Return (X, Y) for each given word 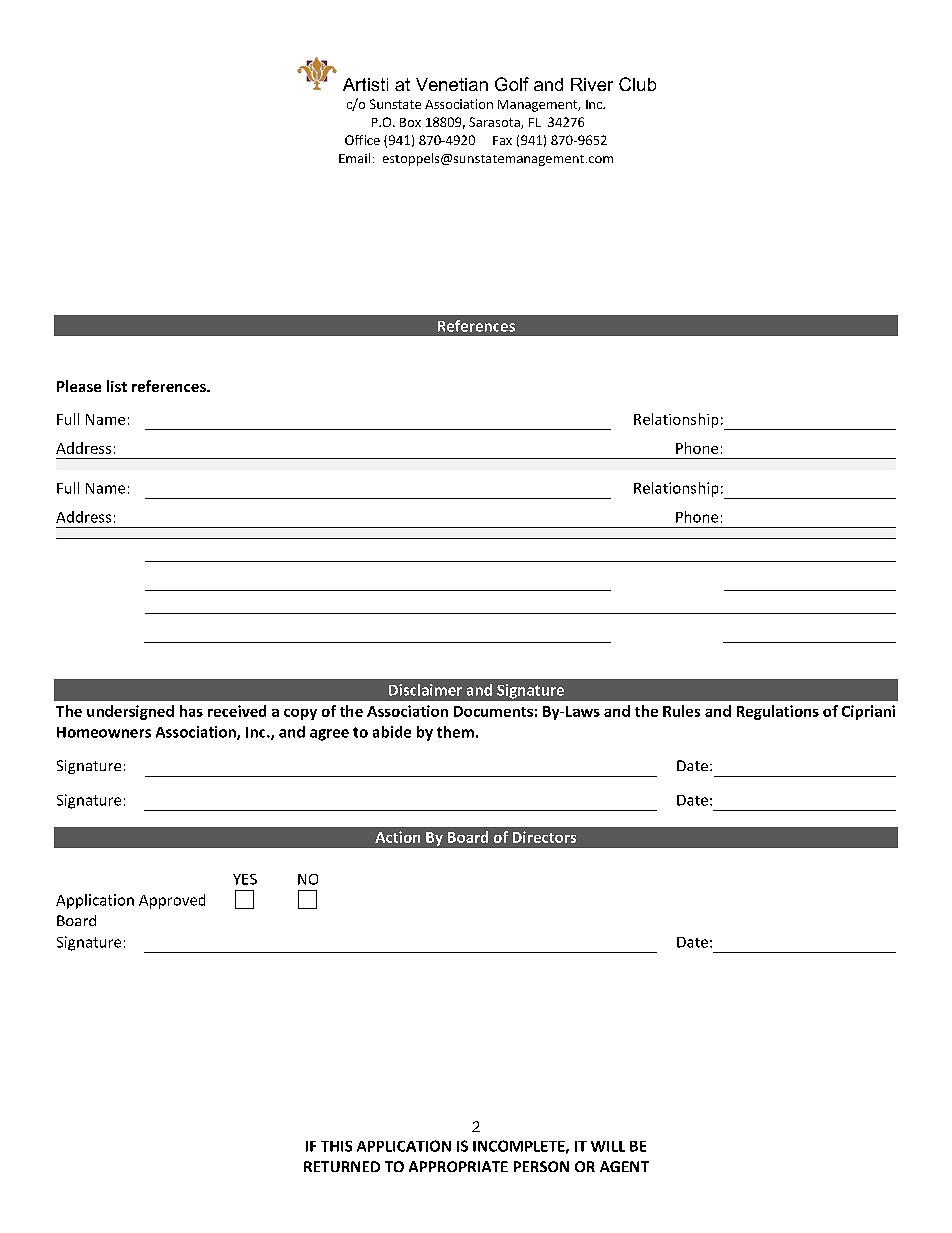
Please (79, 386)
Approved (172, 901)
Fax (502, 140)
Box (410, 122)
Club (637, 84)
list (117, 386)
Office (362, 140)
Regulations (778, 712)
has (191, 711)
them (455, 732)
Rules (681, 711)
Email (354, 158)
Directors (544, 837)
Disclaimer (425, 690)
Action (397, 837)
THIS (336, 1146)
